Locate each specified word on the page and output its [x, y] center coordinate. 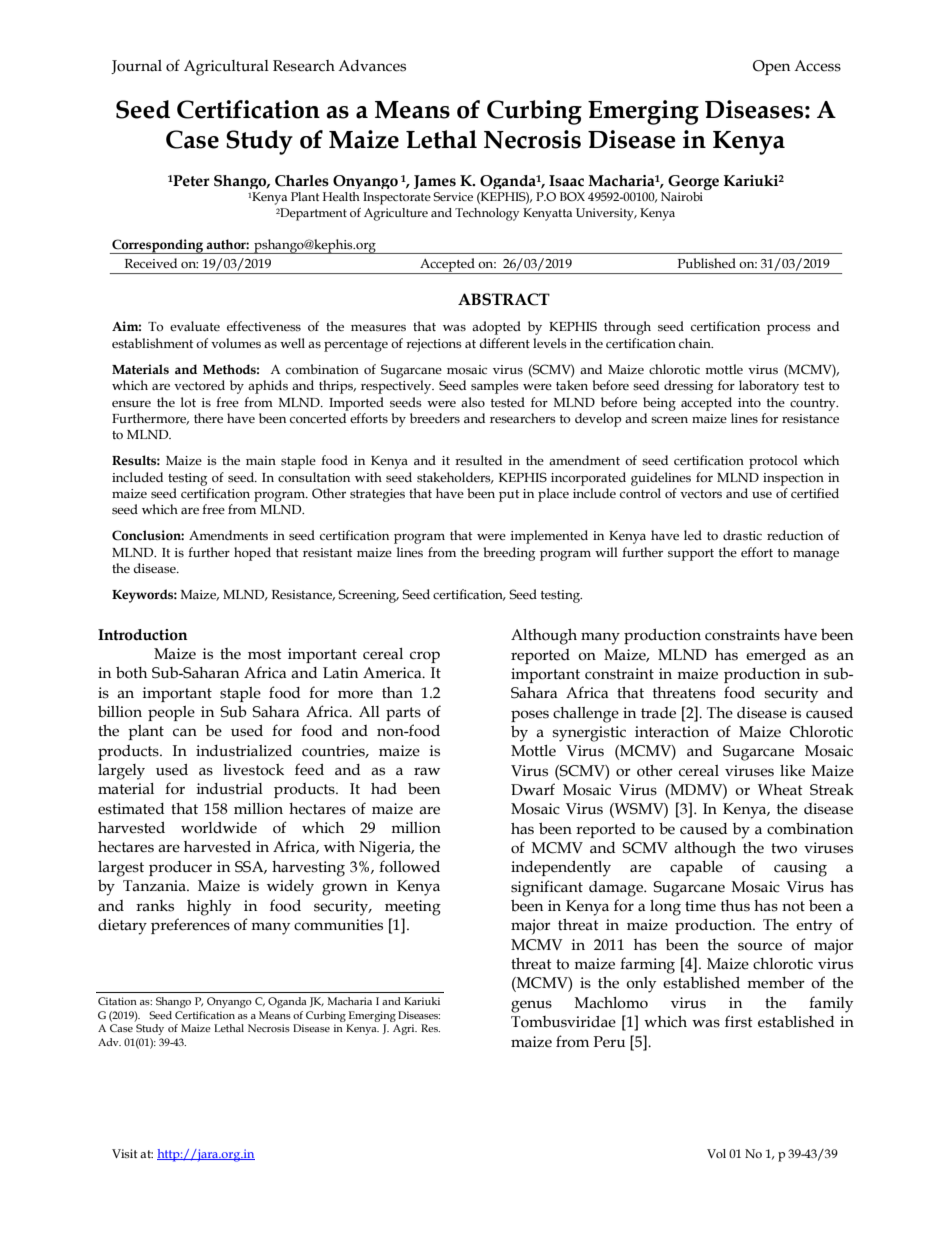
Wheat [780, 790]
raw [427, 771]
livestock [253, 770]
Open [771, 67]
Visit [124, 1153]
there [208, 418]
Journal [136, 67]
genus [531, 1006]
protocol [773, 462]
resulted [478, 460]
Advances [372, 66]
